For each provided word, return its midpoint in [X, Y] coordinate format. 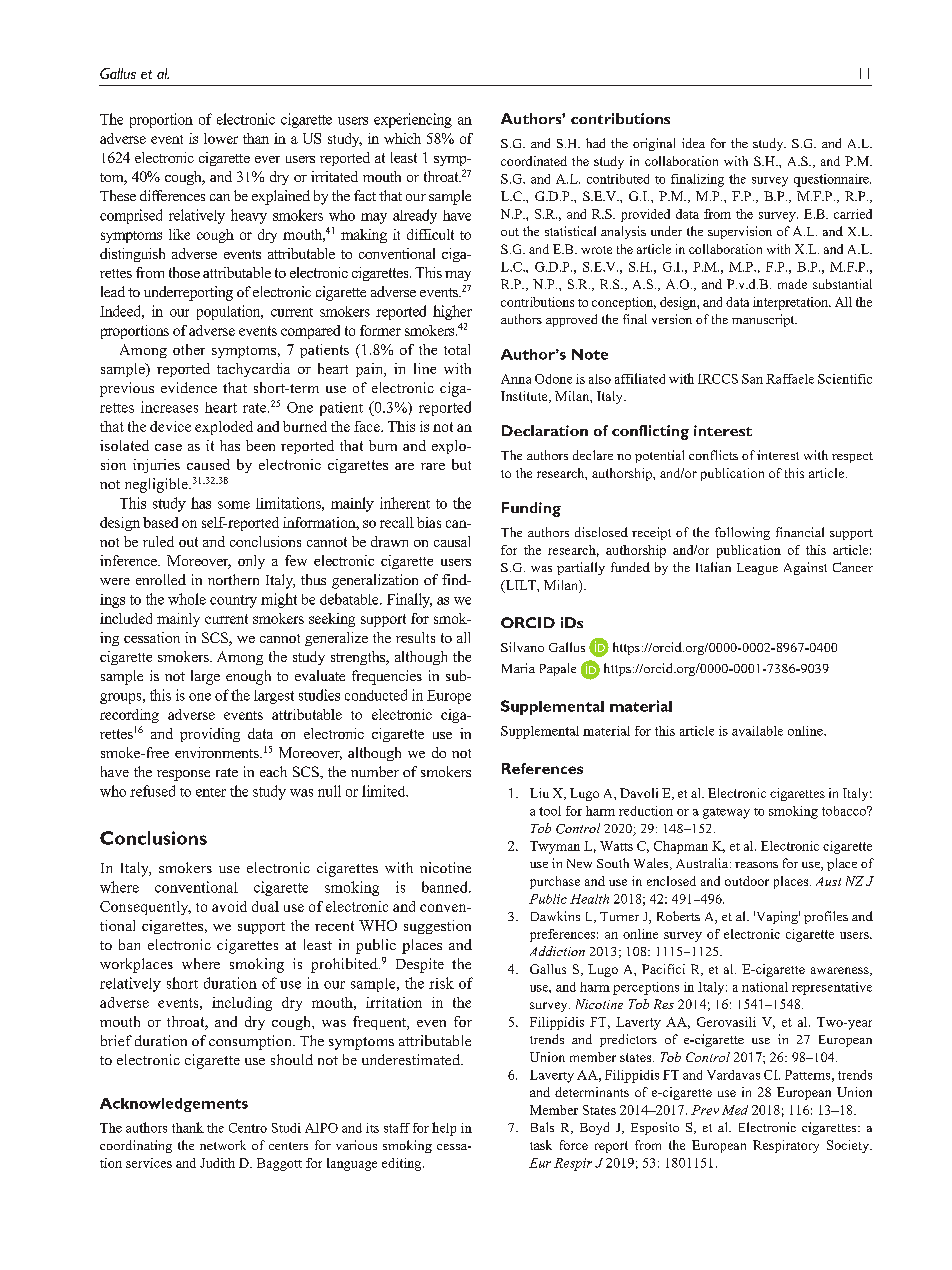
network [223, 1145]
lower [221, 138]
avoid [229, 906]
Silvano [522, 647]
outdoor [747, 881]
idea [693, 143]
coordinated [534, 161]
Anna [516, 379]
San [752, 379]
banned [446, 887]
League [757, 569]
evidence [189, 387]
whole [187, 599]
